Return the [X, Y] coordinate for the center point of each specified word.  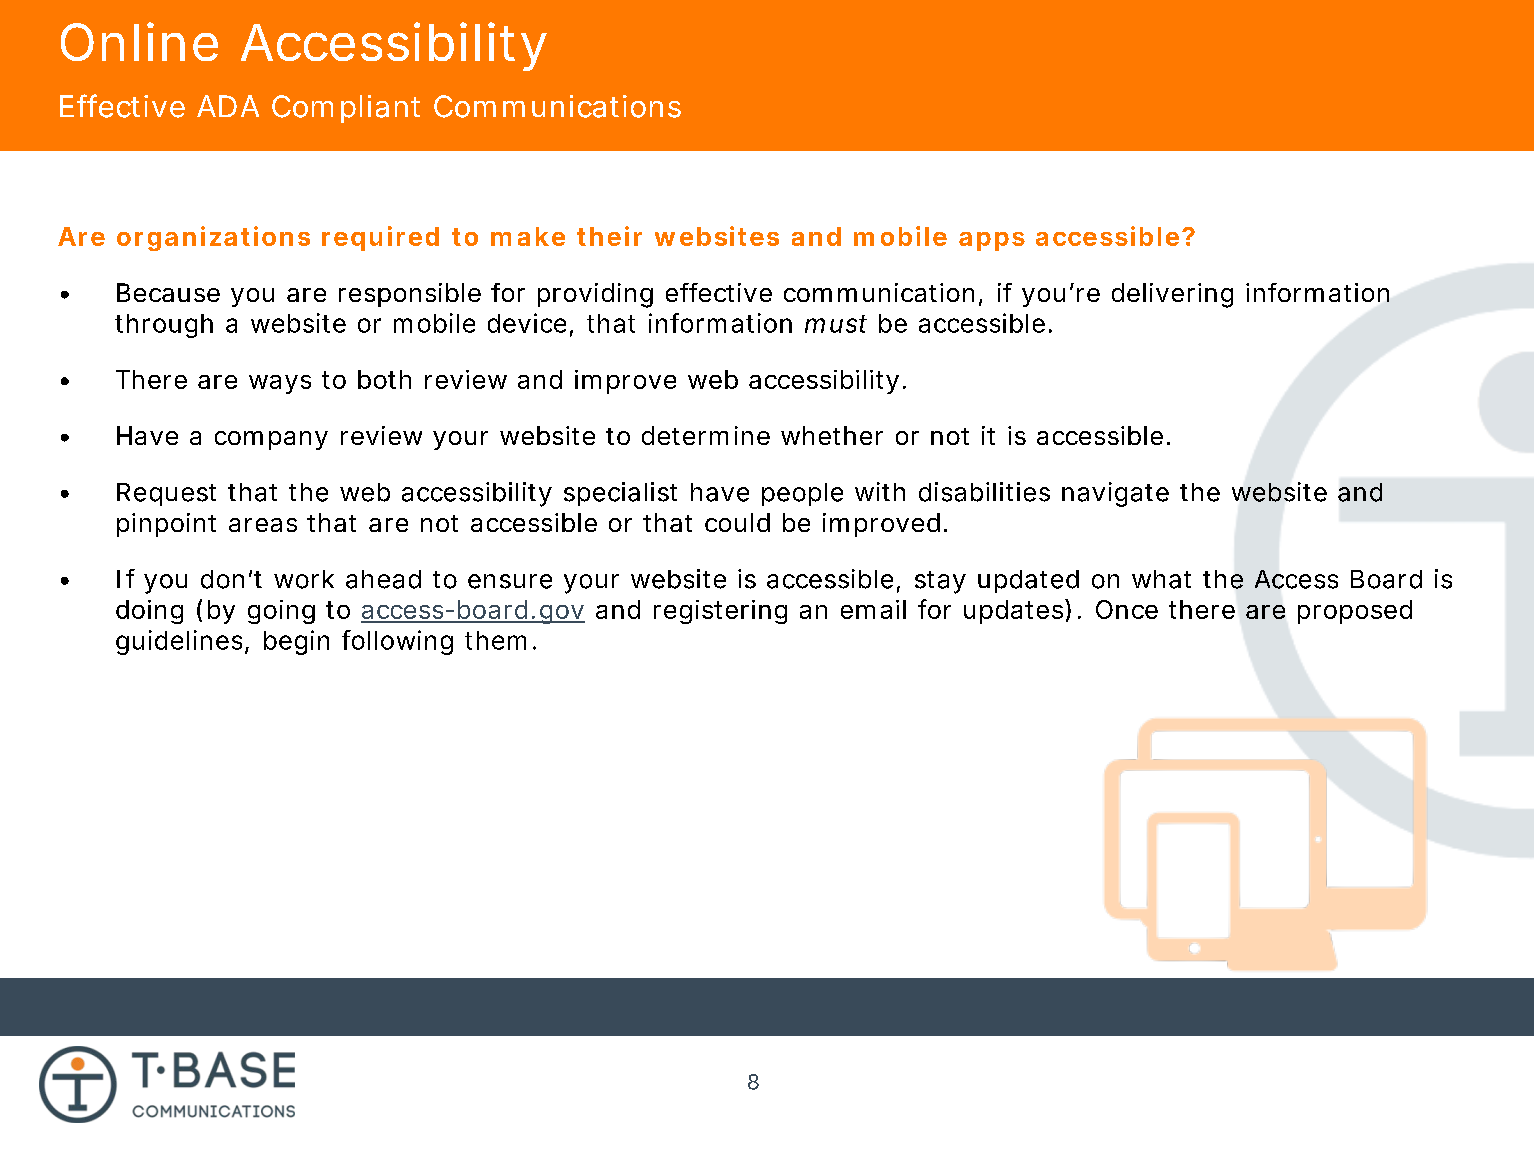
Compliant [346, 109]
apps [992, 241]
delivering [1172, 295]
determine [706, 435]
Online [139, 41]
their [609, 236]
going [281, 612]
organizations [213, 238]
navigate [1115, 494]
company [271, 440]
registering [720, 612]
